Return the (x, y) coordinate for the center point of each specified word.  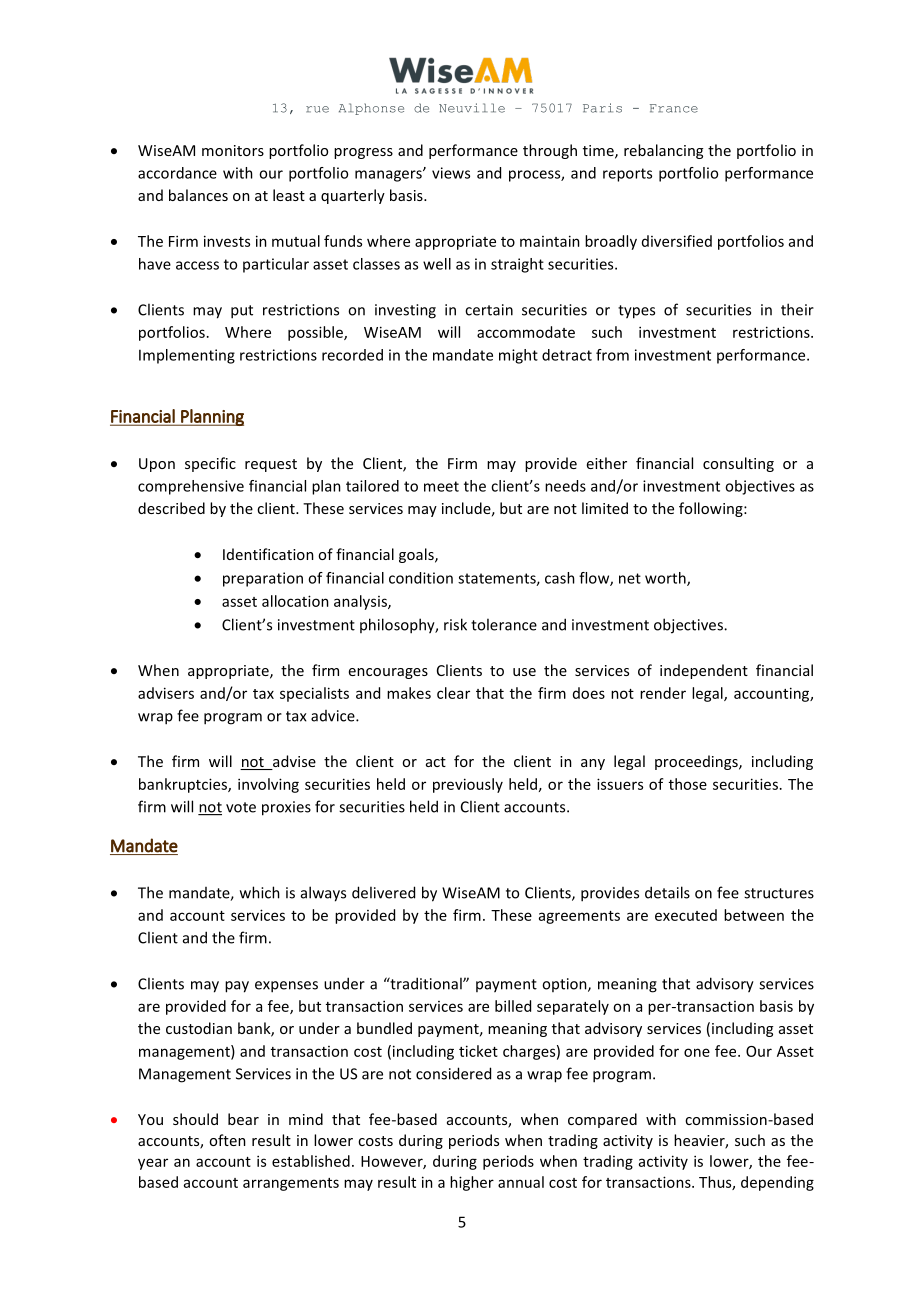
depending (777, 1183)
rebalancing (663, 151)
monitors (233, 150)
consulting (738, 464)
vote (241, 807)
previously (468, 785)
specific (210, 464)
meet (441, 486)
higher (472, 1183)
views (451, 173)
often (227, 1140)
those (688, 784)
